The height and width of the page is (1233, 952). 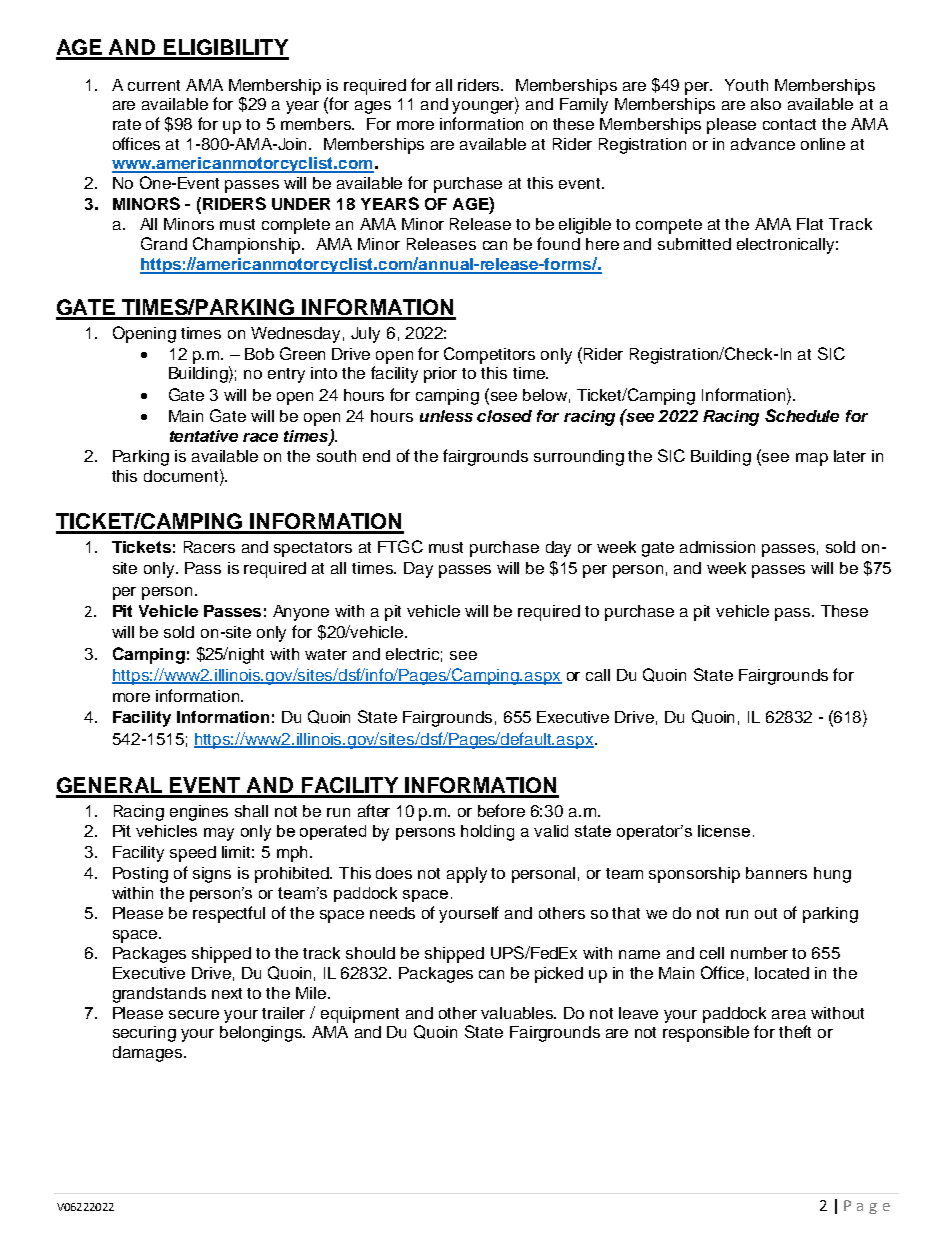 I want to click on next, so click(x=227, y=993).
